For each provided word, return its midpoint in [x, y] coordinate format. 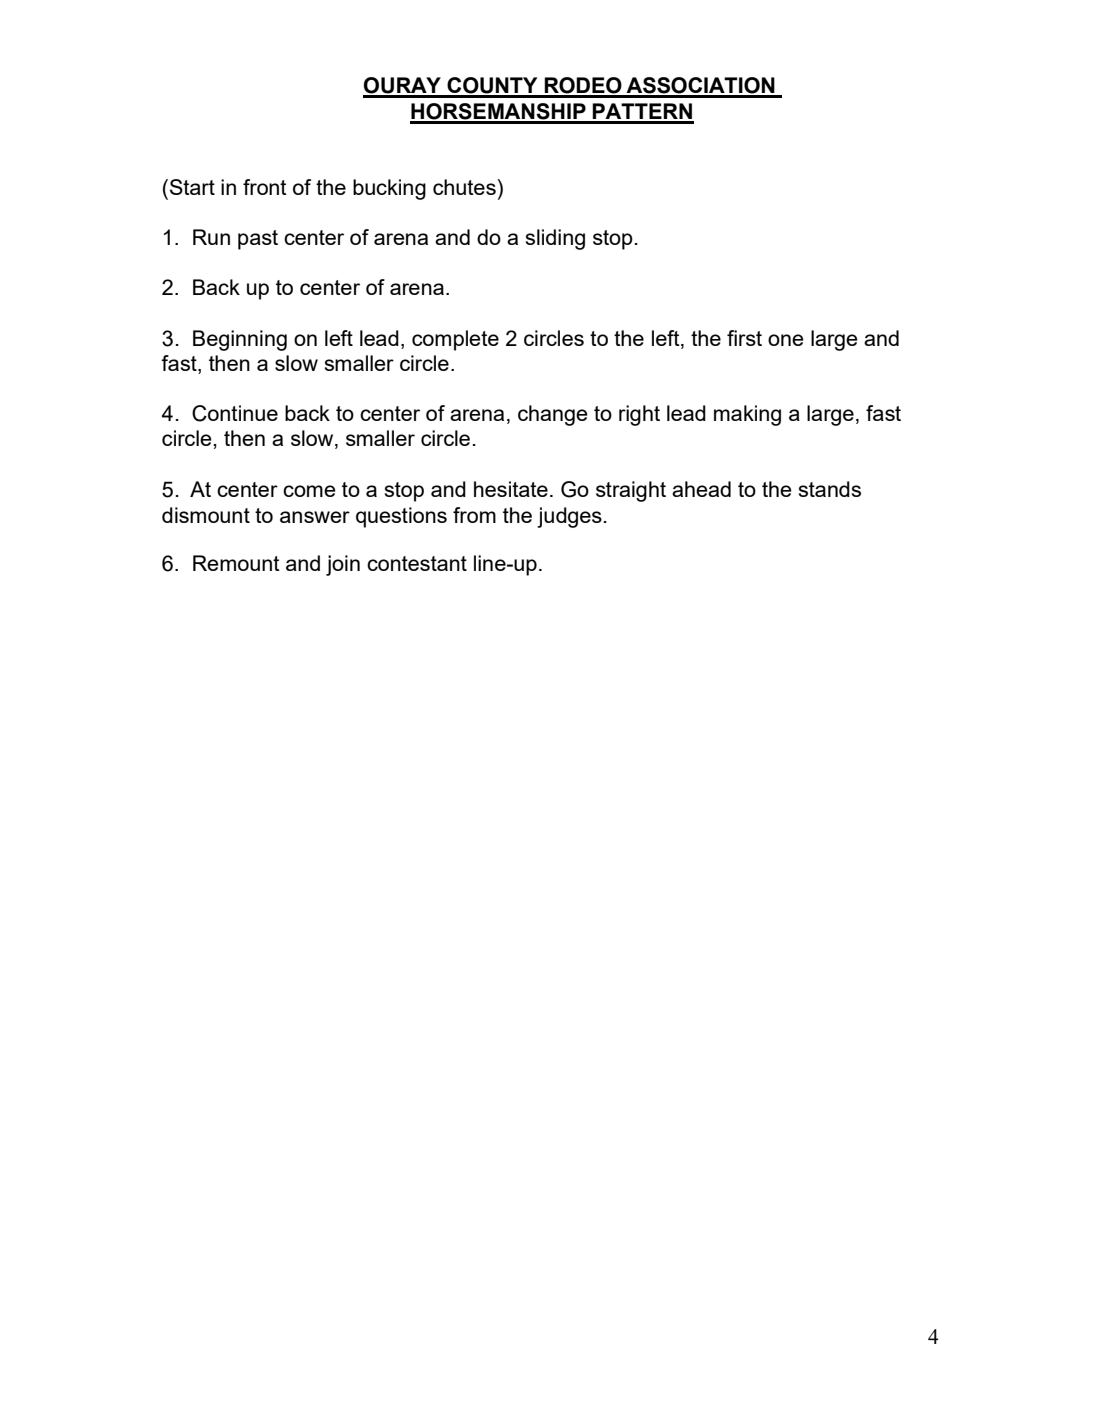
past [258, 240]
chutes [465, 187]
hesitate [511, 489]
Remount [236, 563]
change [553, 415]
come [309, 491]
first [744, 338]
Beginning [240, 340]
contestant [417, 563]
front [265, 187]
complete [455, 340]
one [786, 340]
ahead [701, 489]
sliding [555, 239]
